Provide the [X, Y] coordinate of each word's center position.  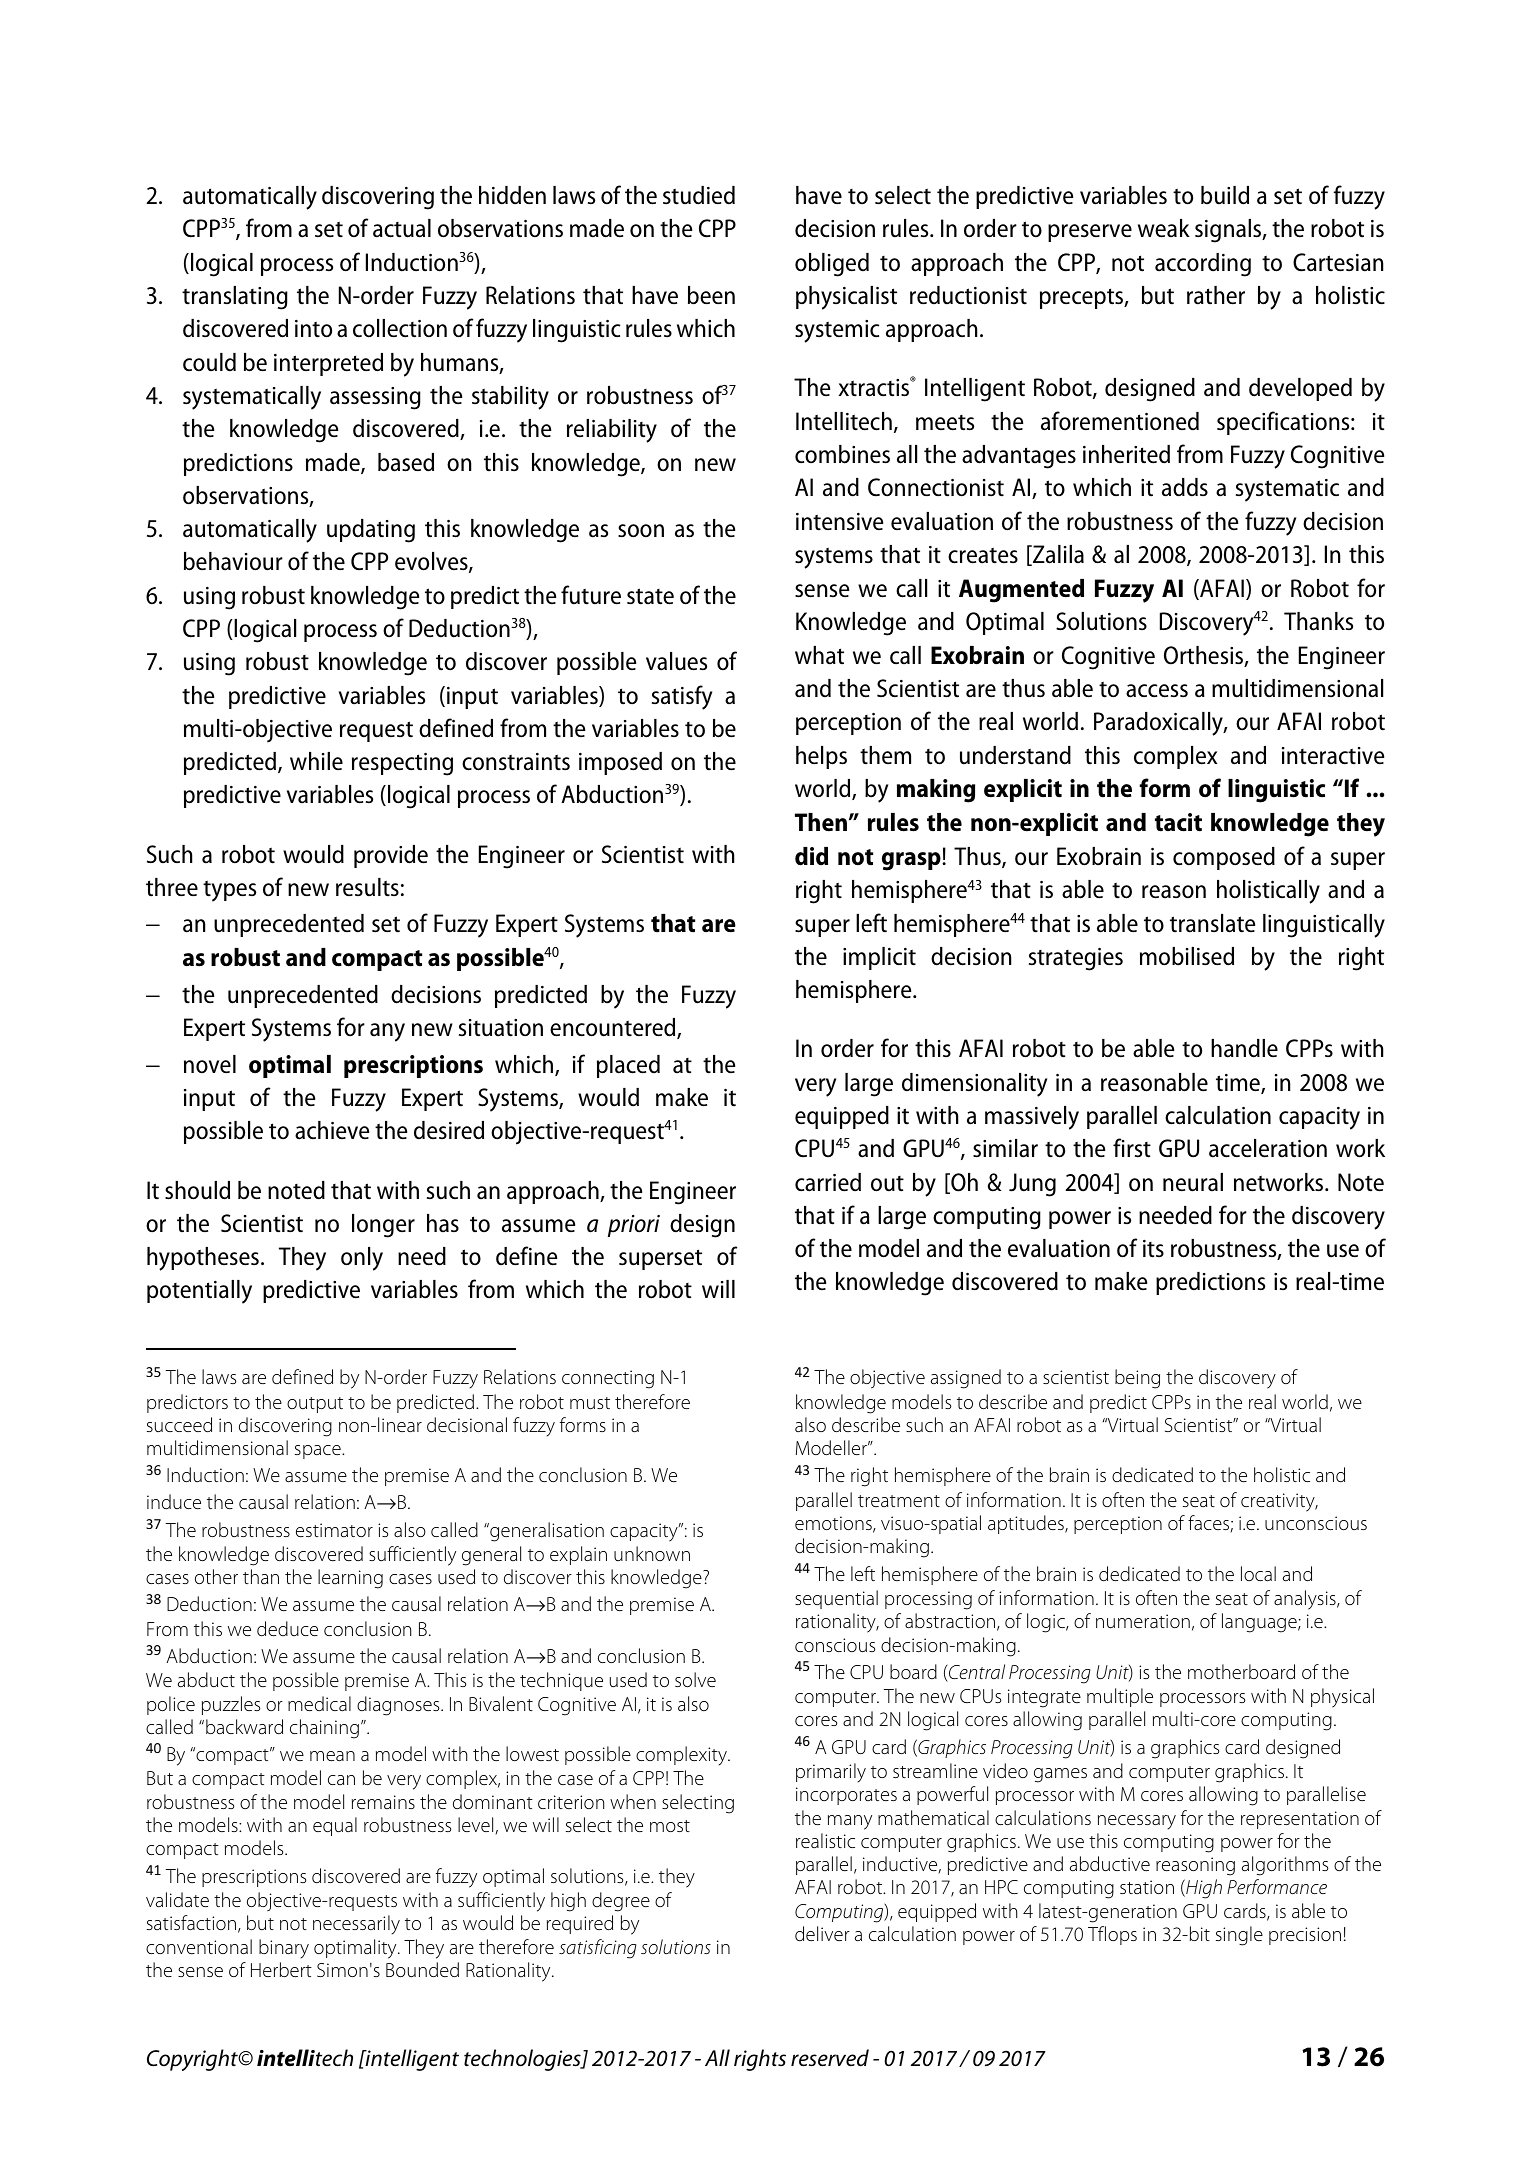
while [316, 761]
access [1157, 691]
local [1258, 1574]
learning [350, 1579]
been [711, 295]
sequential [836, 1599]
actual [402, 228]
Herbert [281, 1969]
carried [828, 1182]
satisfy [682, 697]
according [1203, 265]
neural [1193, 1182]
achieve [332, 1130]
